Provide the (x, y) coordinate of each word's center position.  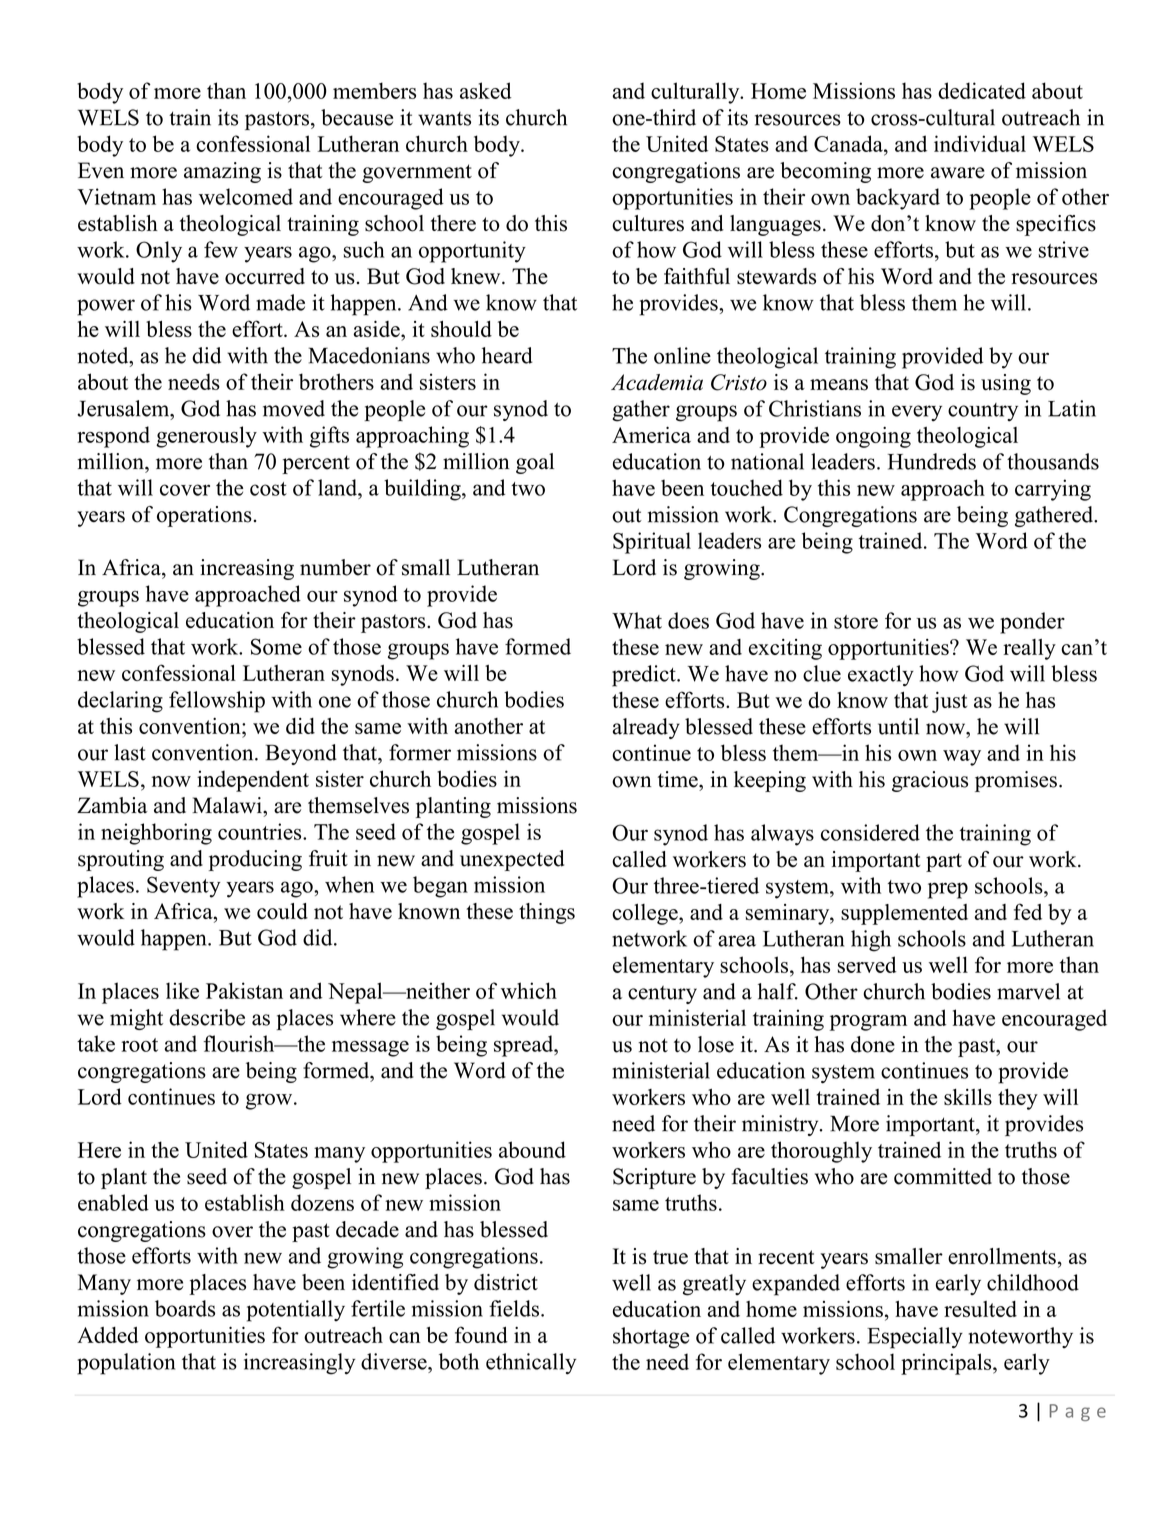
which (529, 990)
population (126, 1364)
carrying (1053, 490)
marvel (1028, 991)
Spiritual (652, 543)
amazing (222, 172)
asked (486, 90)
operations (204, 516)
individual (980, 143)
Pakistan (244, 990)
